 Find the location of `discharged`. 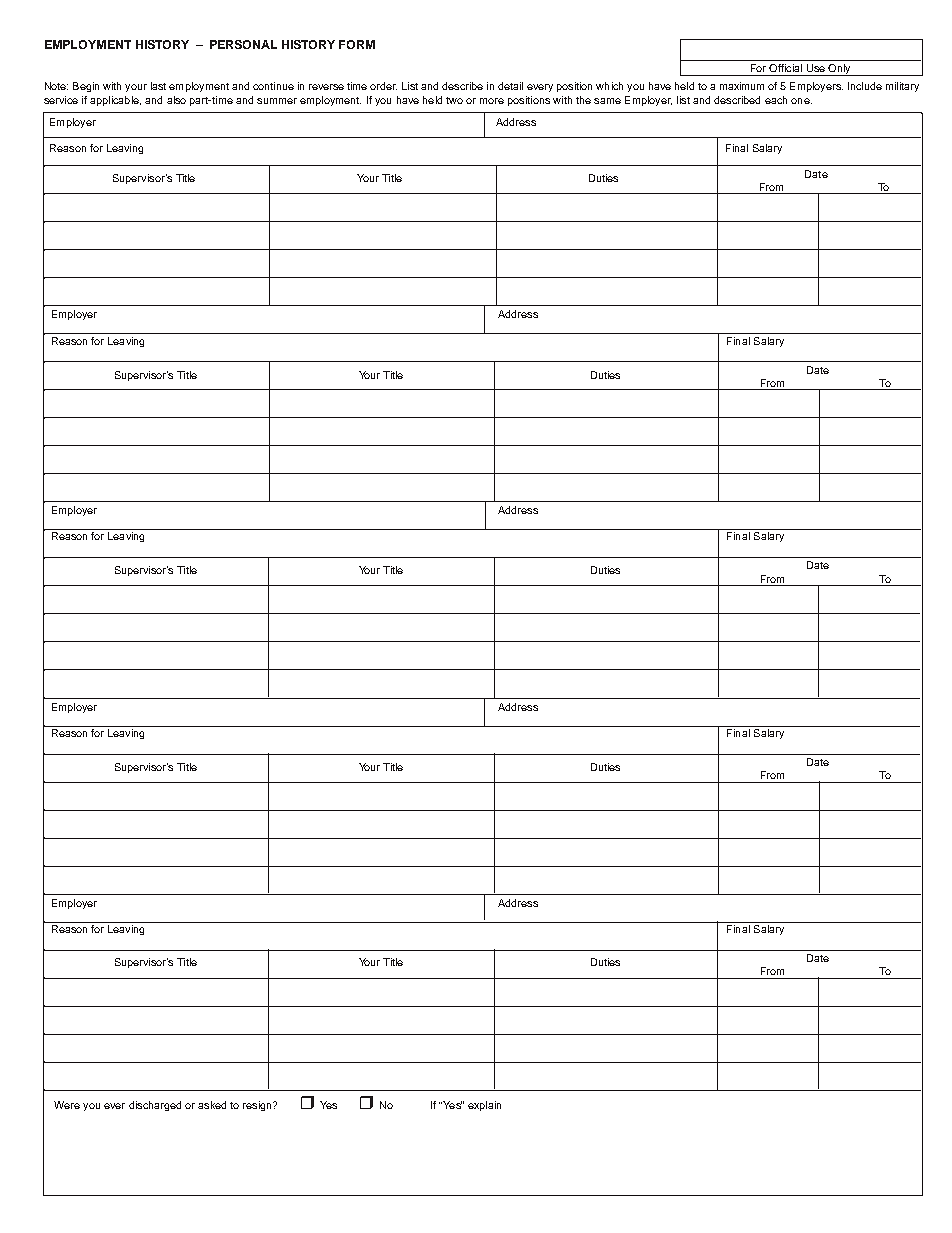

discharged is located at coordinates (155, 1106).
